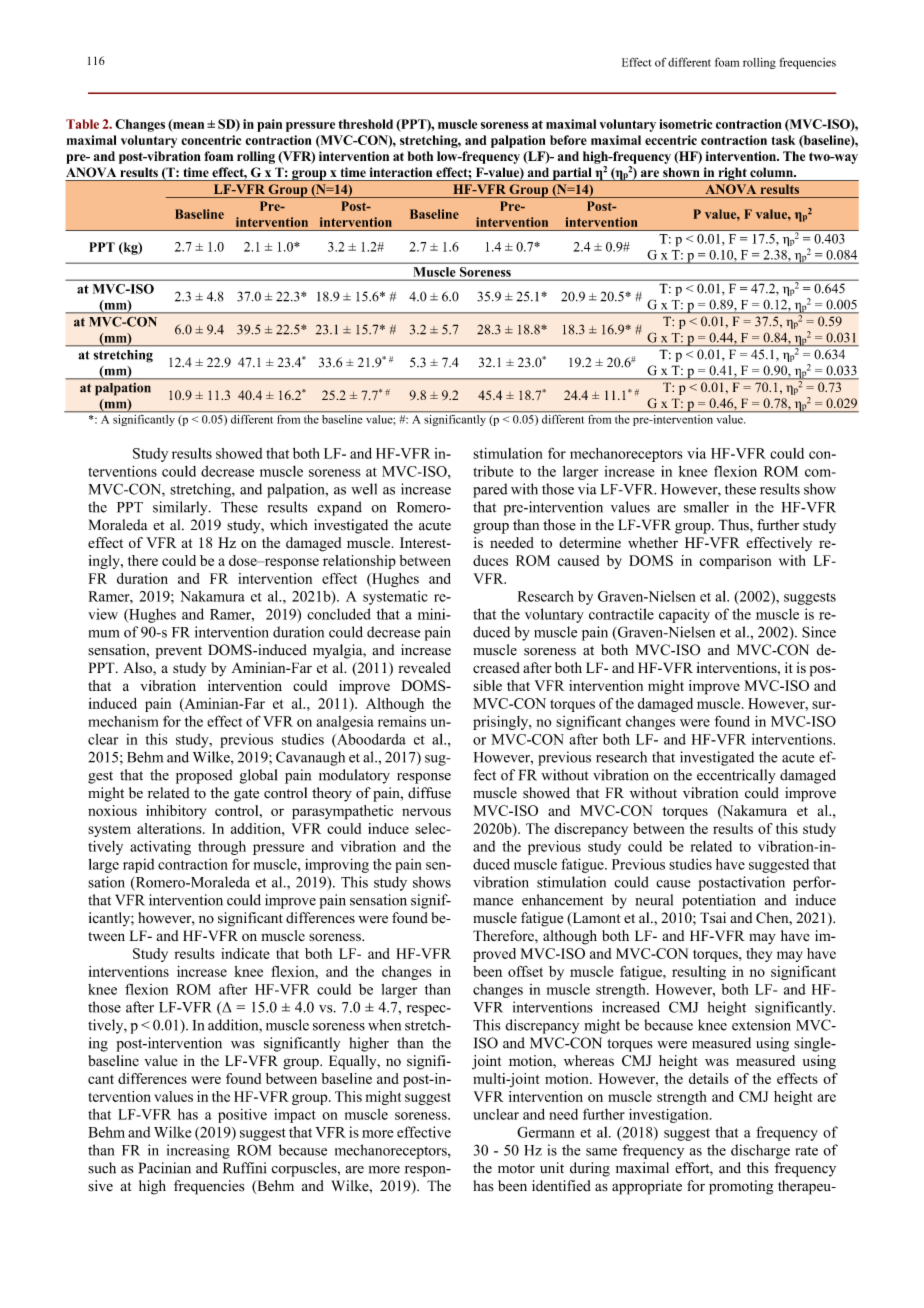  What do you see at coordinates (426, 812) in the document?
I see `nervous` at bounding box center [426, 812].
